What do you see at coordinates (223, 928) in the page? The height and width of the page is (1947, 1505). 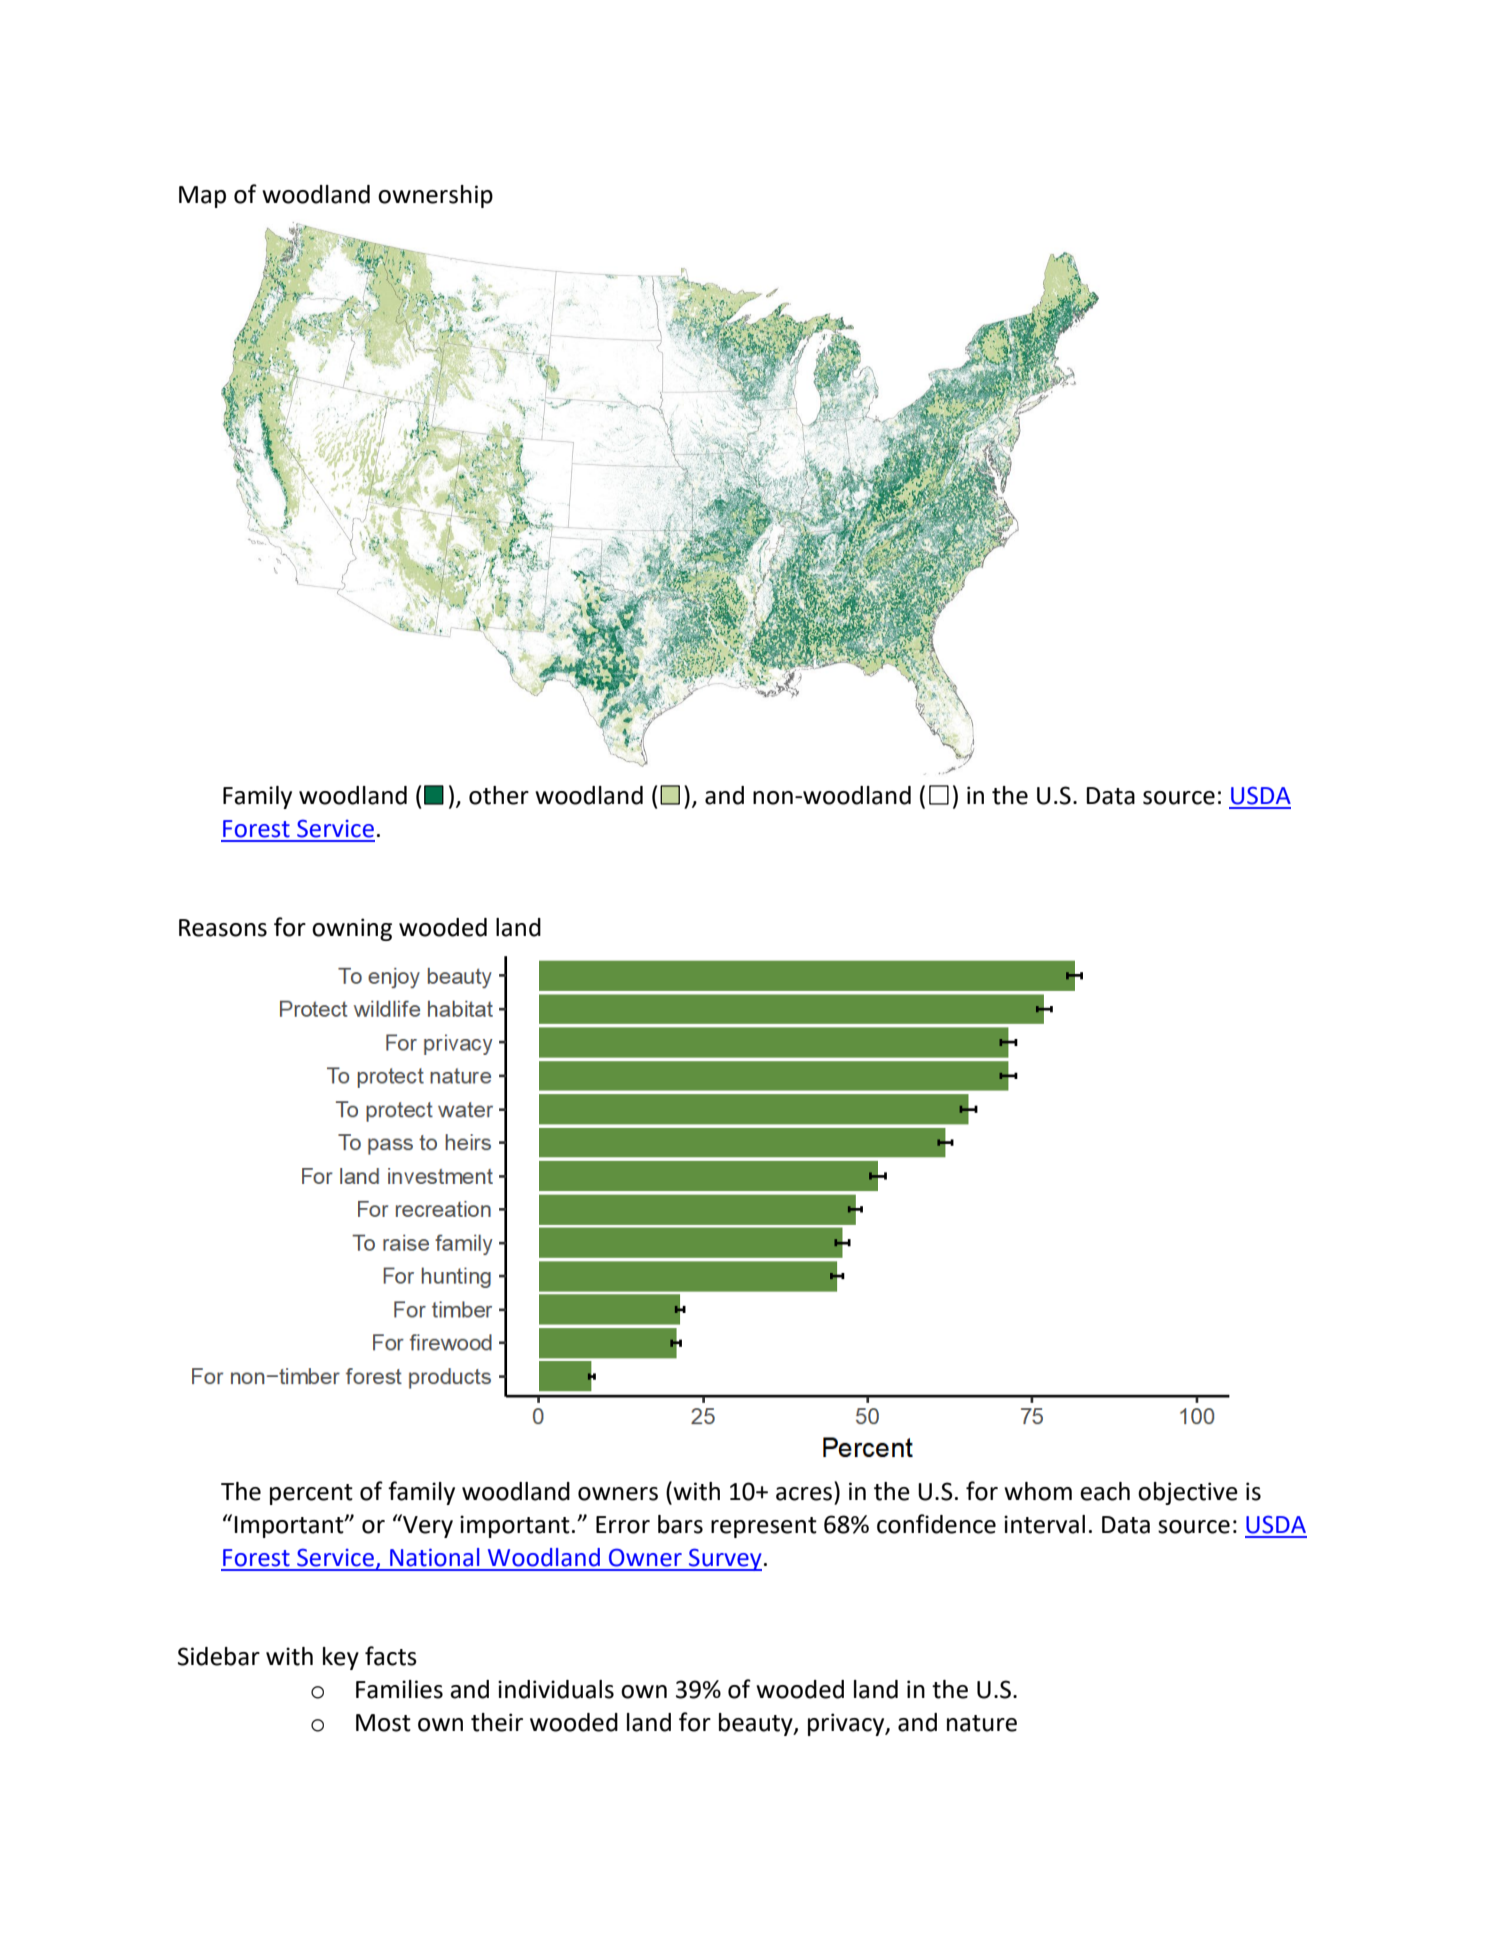 I see `Reasons` at bounding box center [223, 928].
